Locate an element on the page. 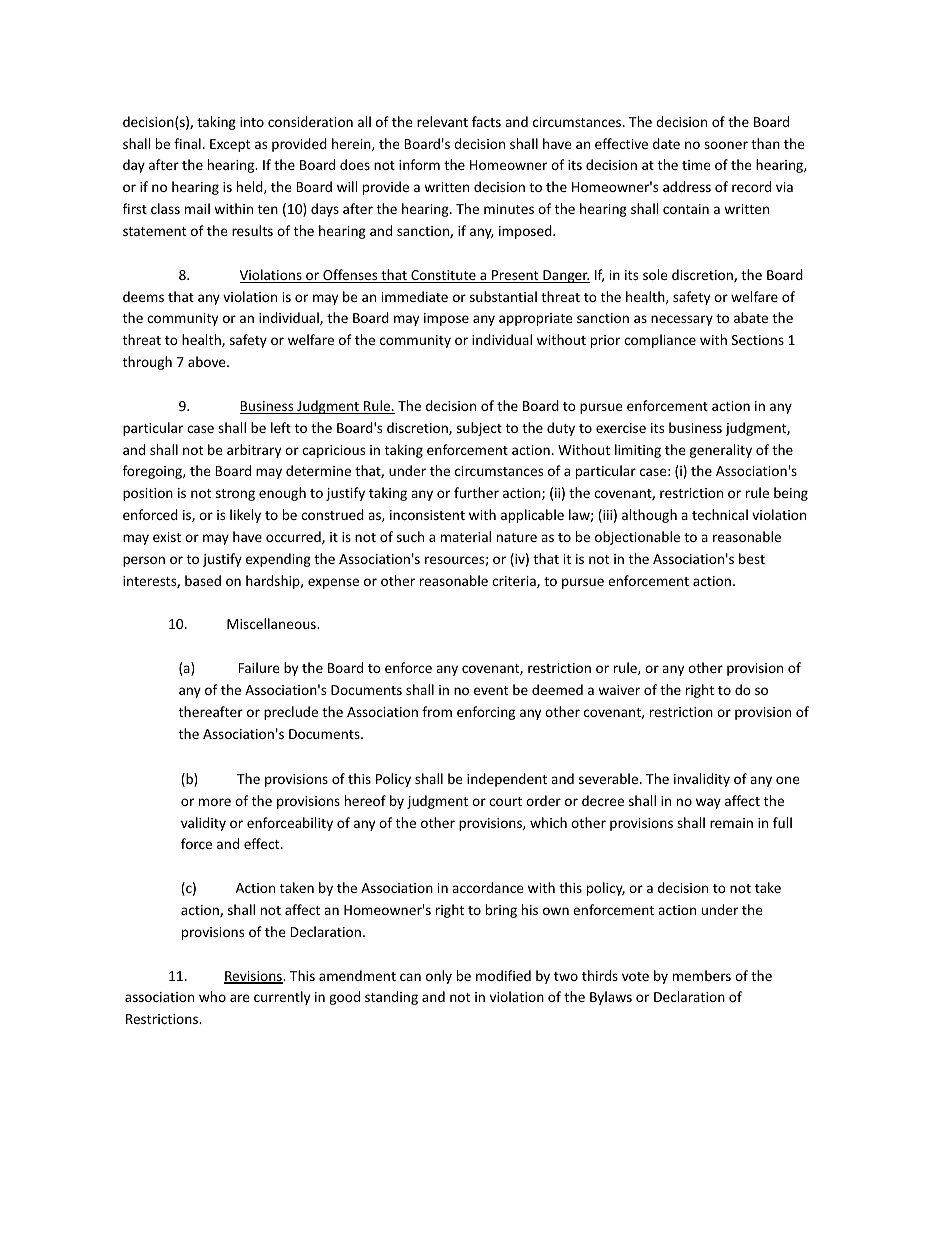 The height and width of the document is (1233, 952). relevant is located at coordinates (442, 121).
